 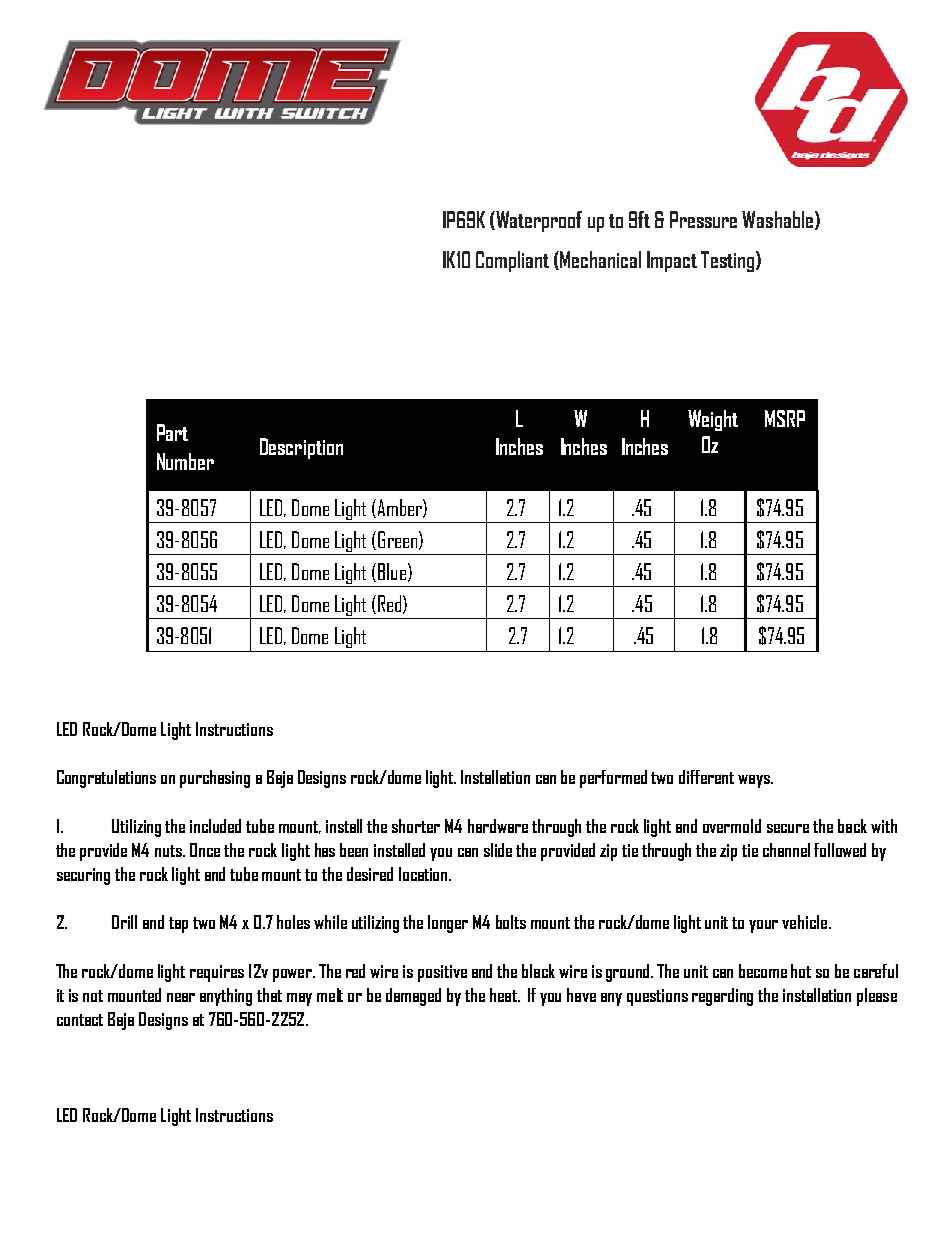 What do you see at coordinates (512, 261) in the page?
I see `Compliant` at bounding box center [512, 261].
